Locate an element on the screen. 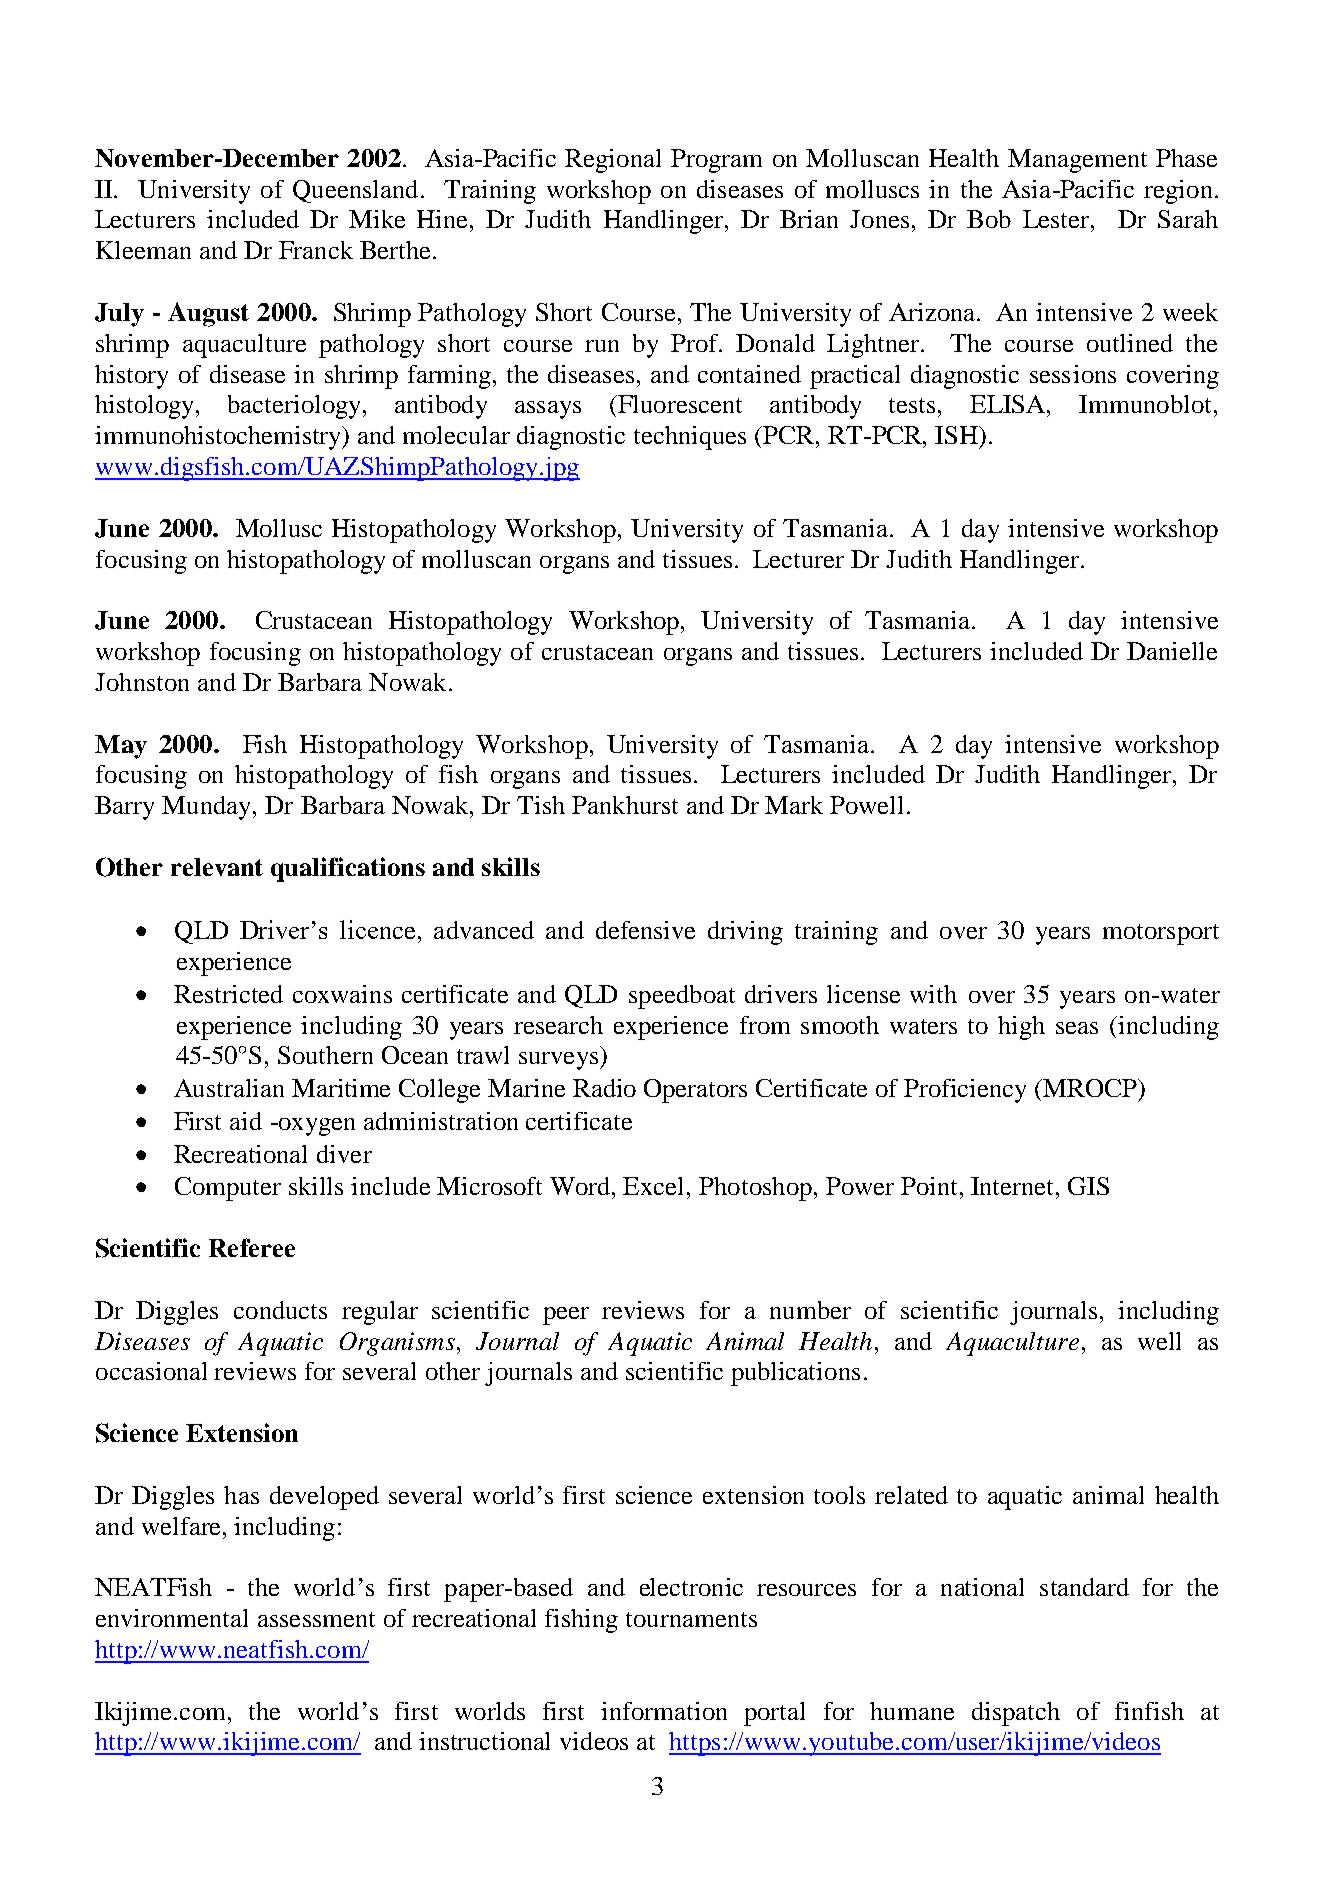  Lester is located at coordinates (1057, 219).
